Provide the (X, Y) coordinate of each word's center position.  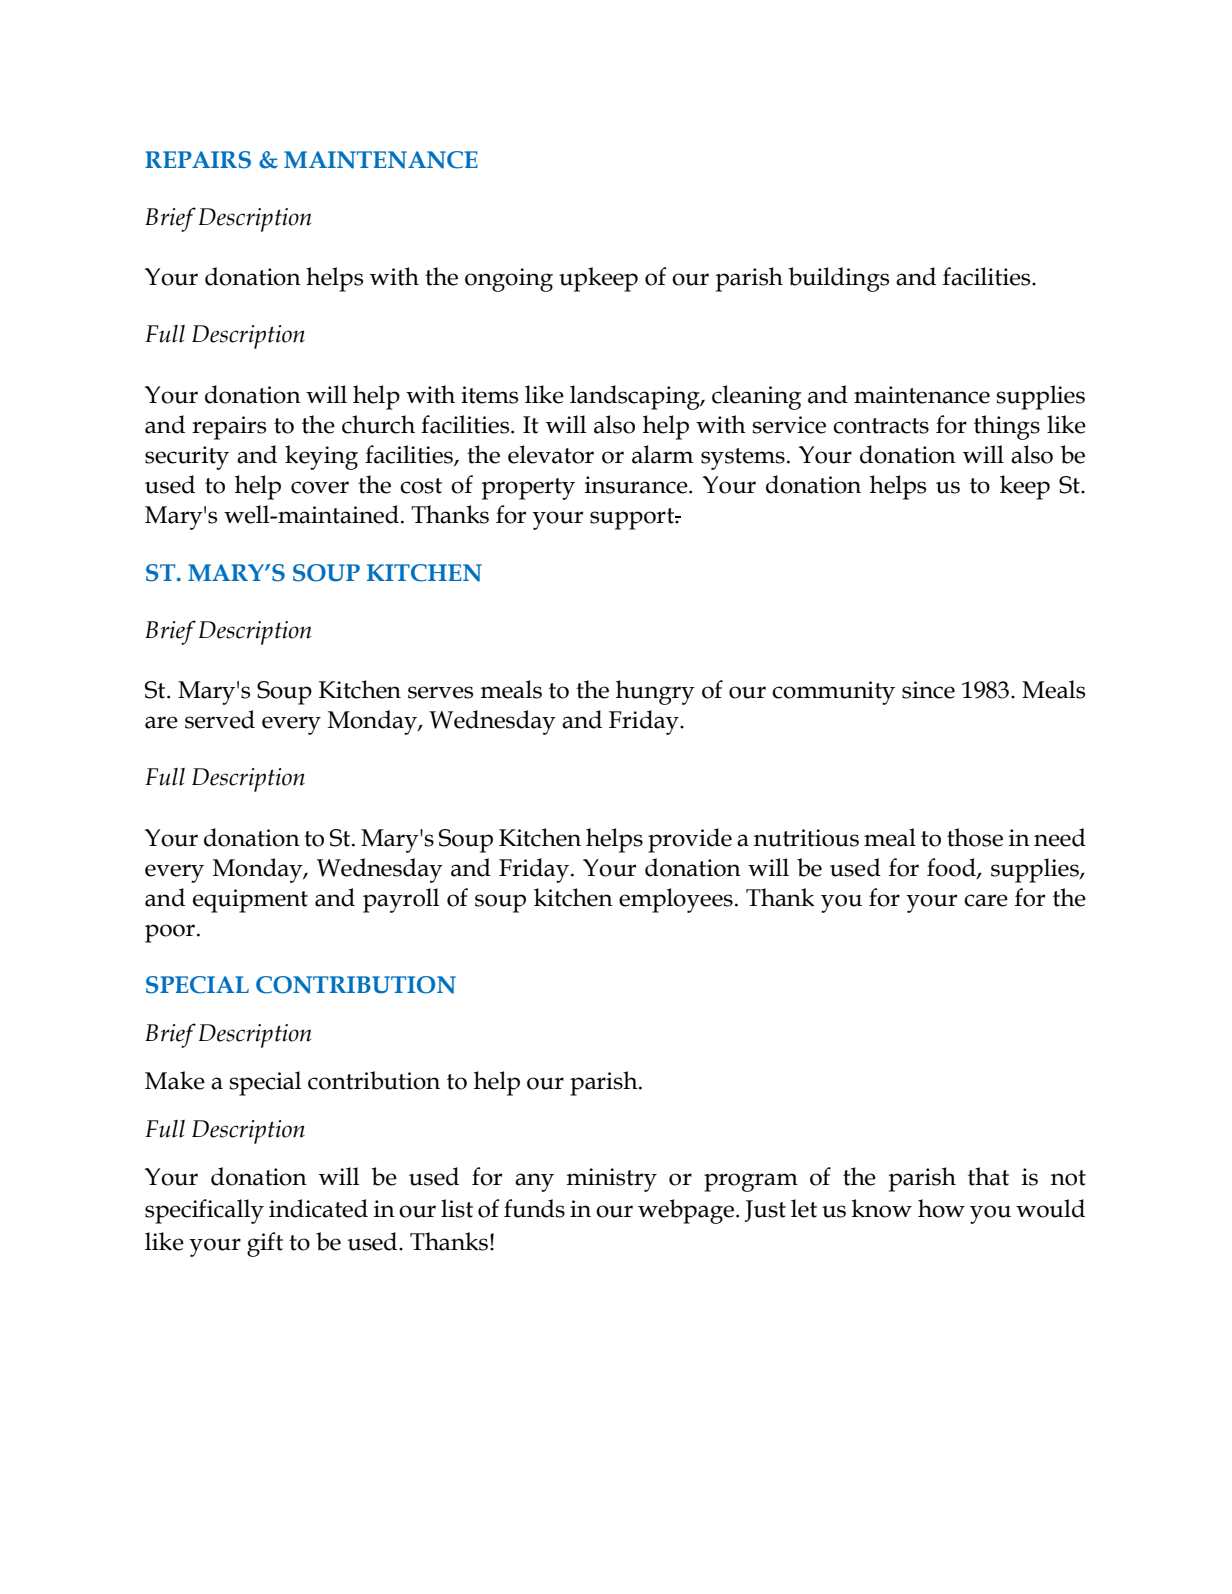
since (928, 690)
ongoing (509, 280)
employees (676, 900)
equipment (250, 901)
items (489, 395)
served (220, 719)
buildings (839, 279)
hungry (655, 692)
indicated (318, 1208)
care (986, 900)
